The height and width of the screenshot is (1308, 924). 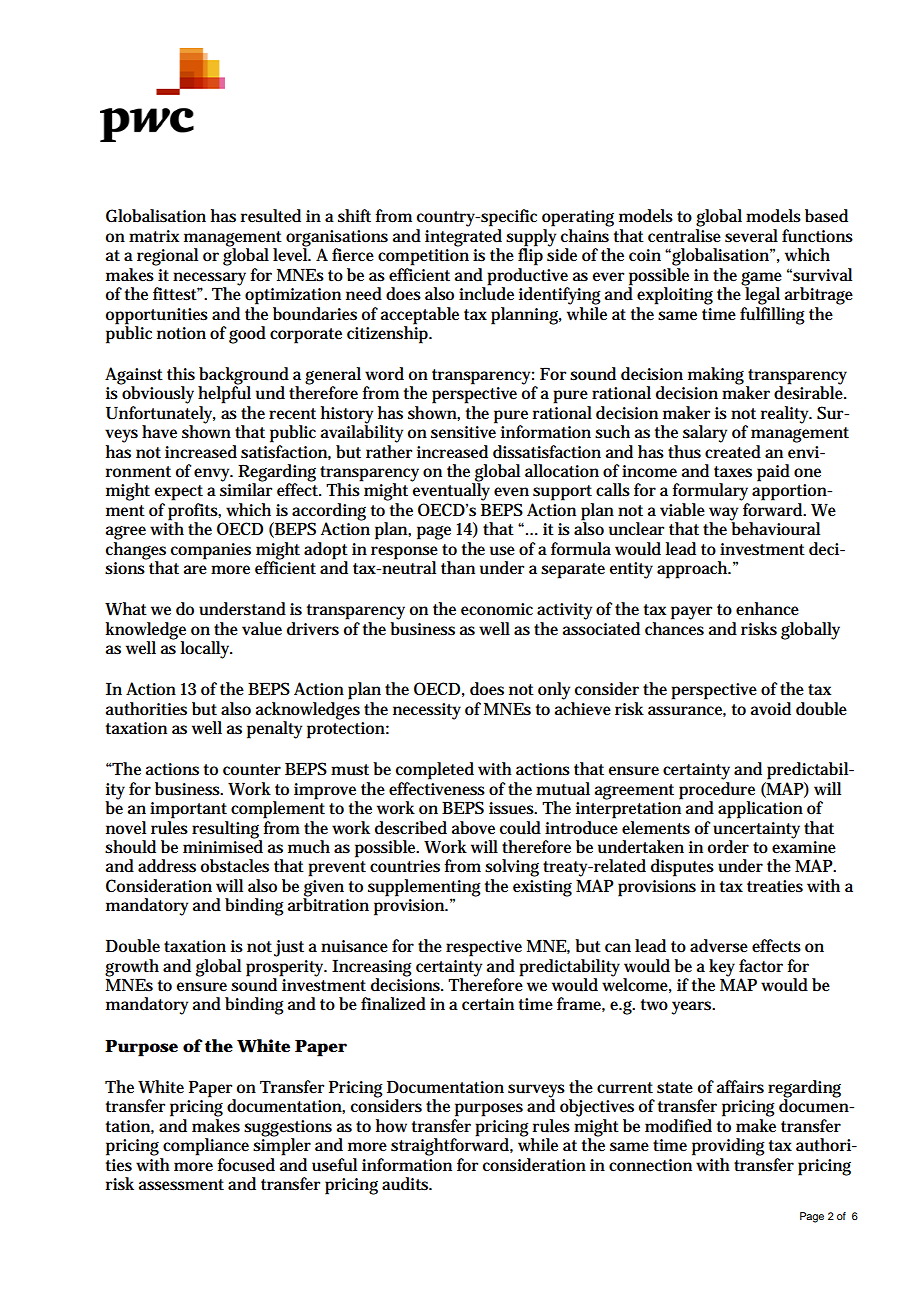 What do you see at coordinates (473, 828) in the screenshot?
I see `above` at bounding box center [473, 828].
